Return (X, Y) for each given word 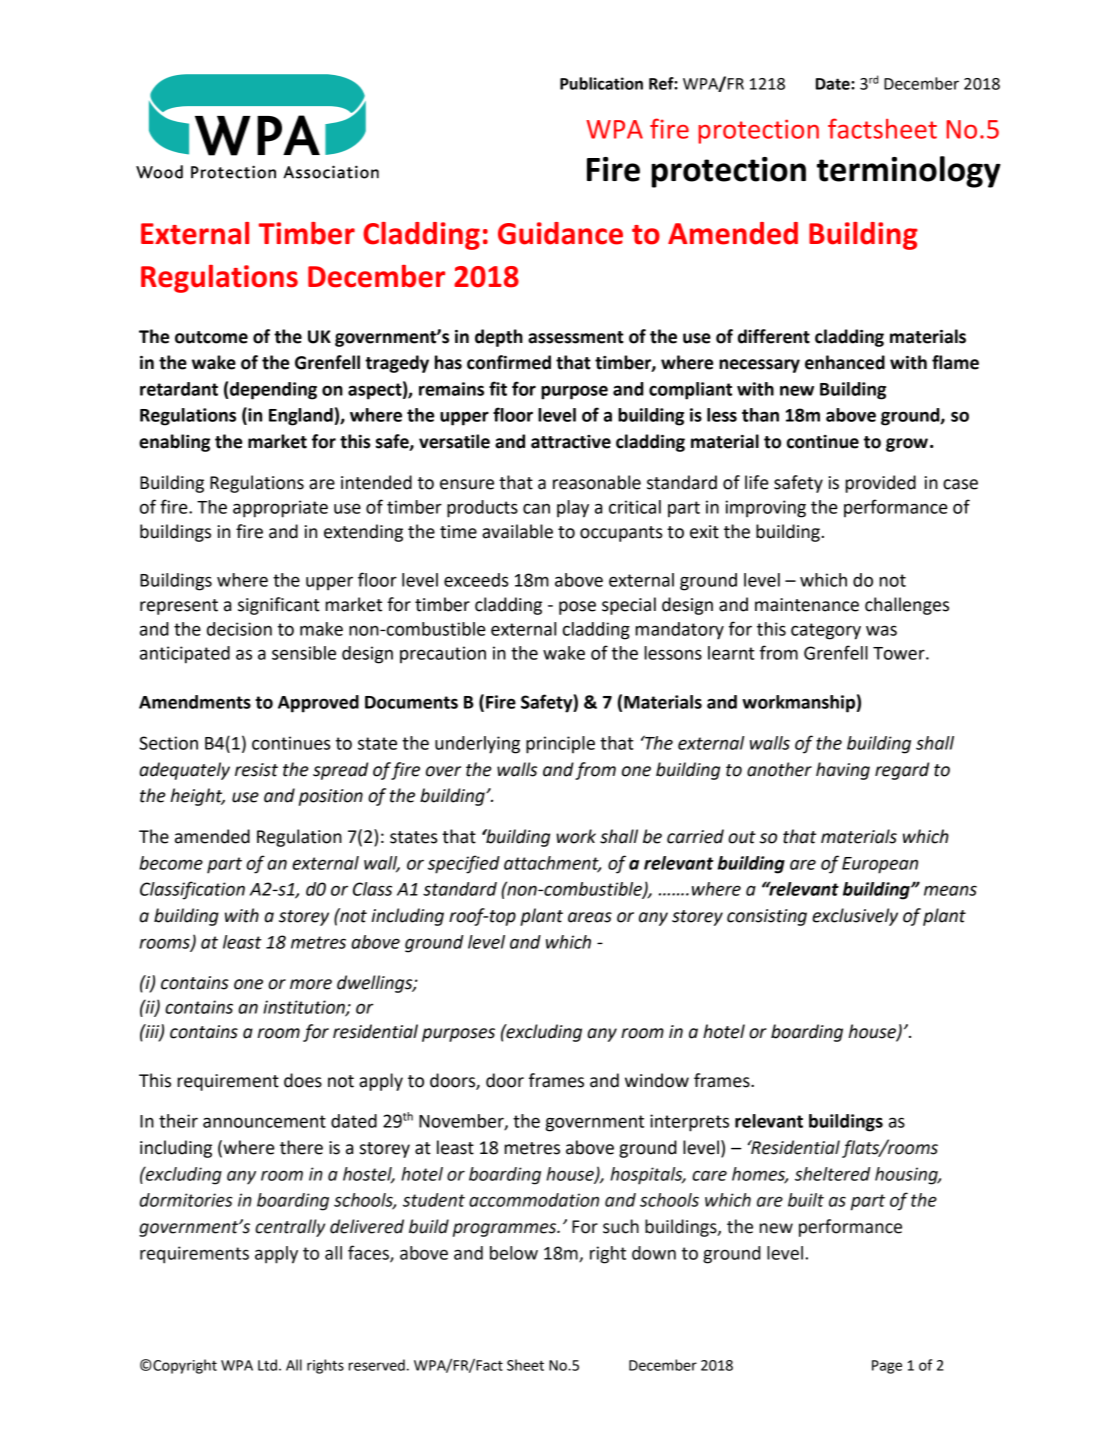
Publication (601, 83)
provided (881, 484)
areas (590, 917)
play (573, 509)
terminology (909, 172)
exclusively (855, 917)
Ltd (267, 1365)
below (514, 1253)
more (311, 984)
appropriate (280, 509)
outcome (211, 337)
